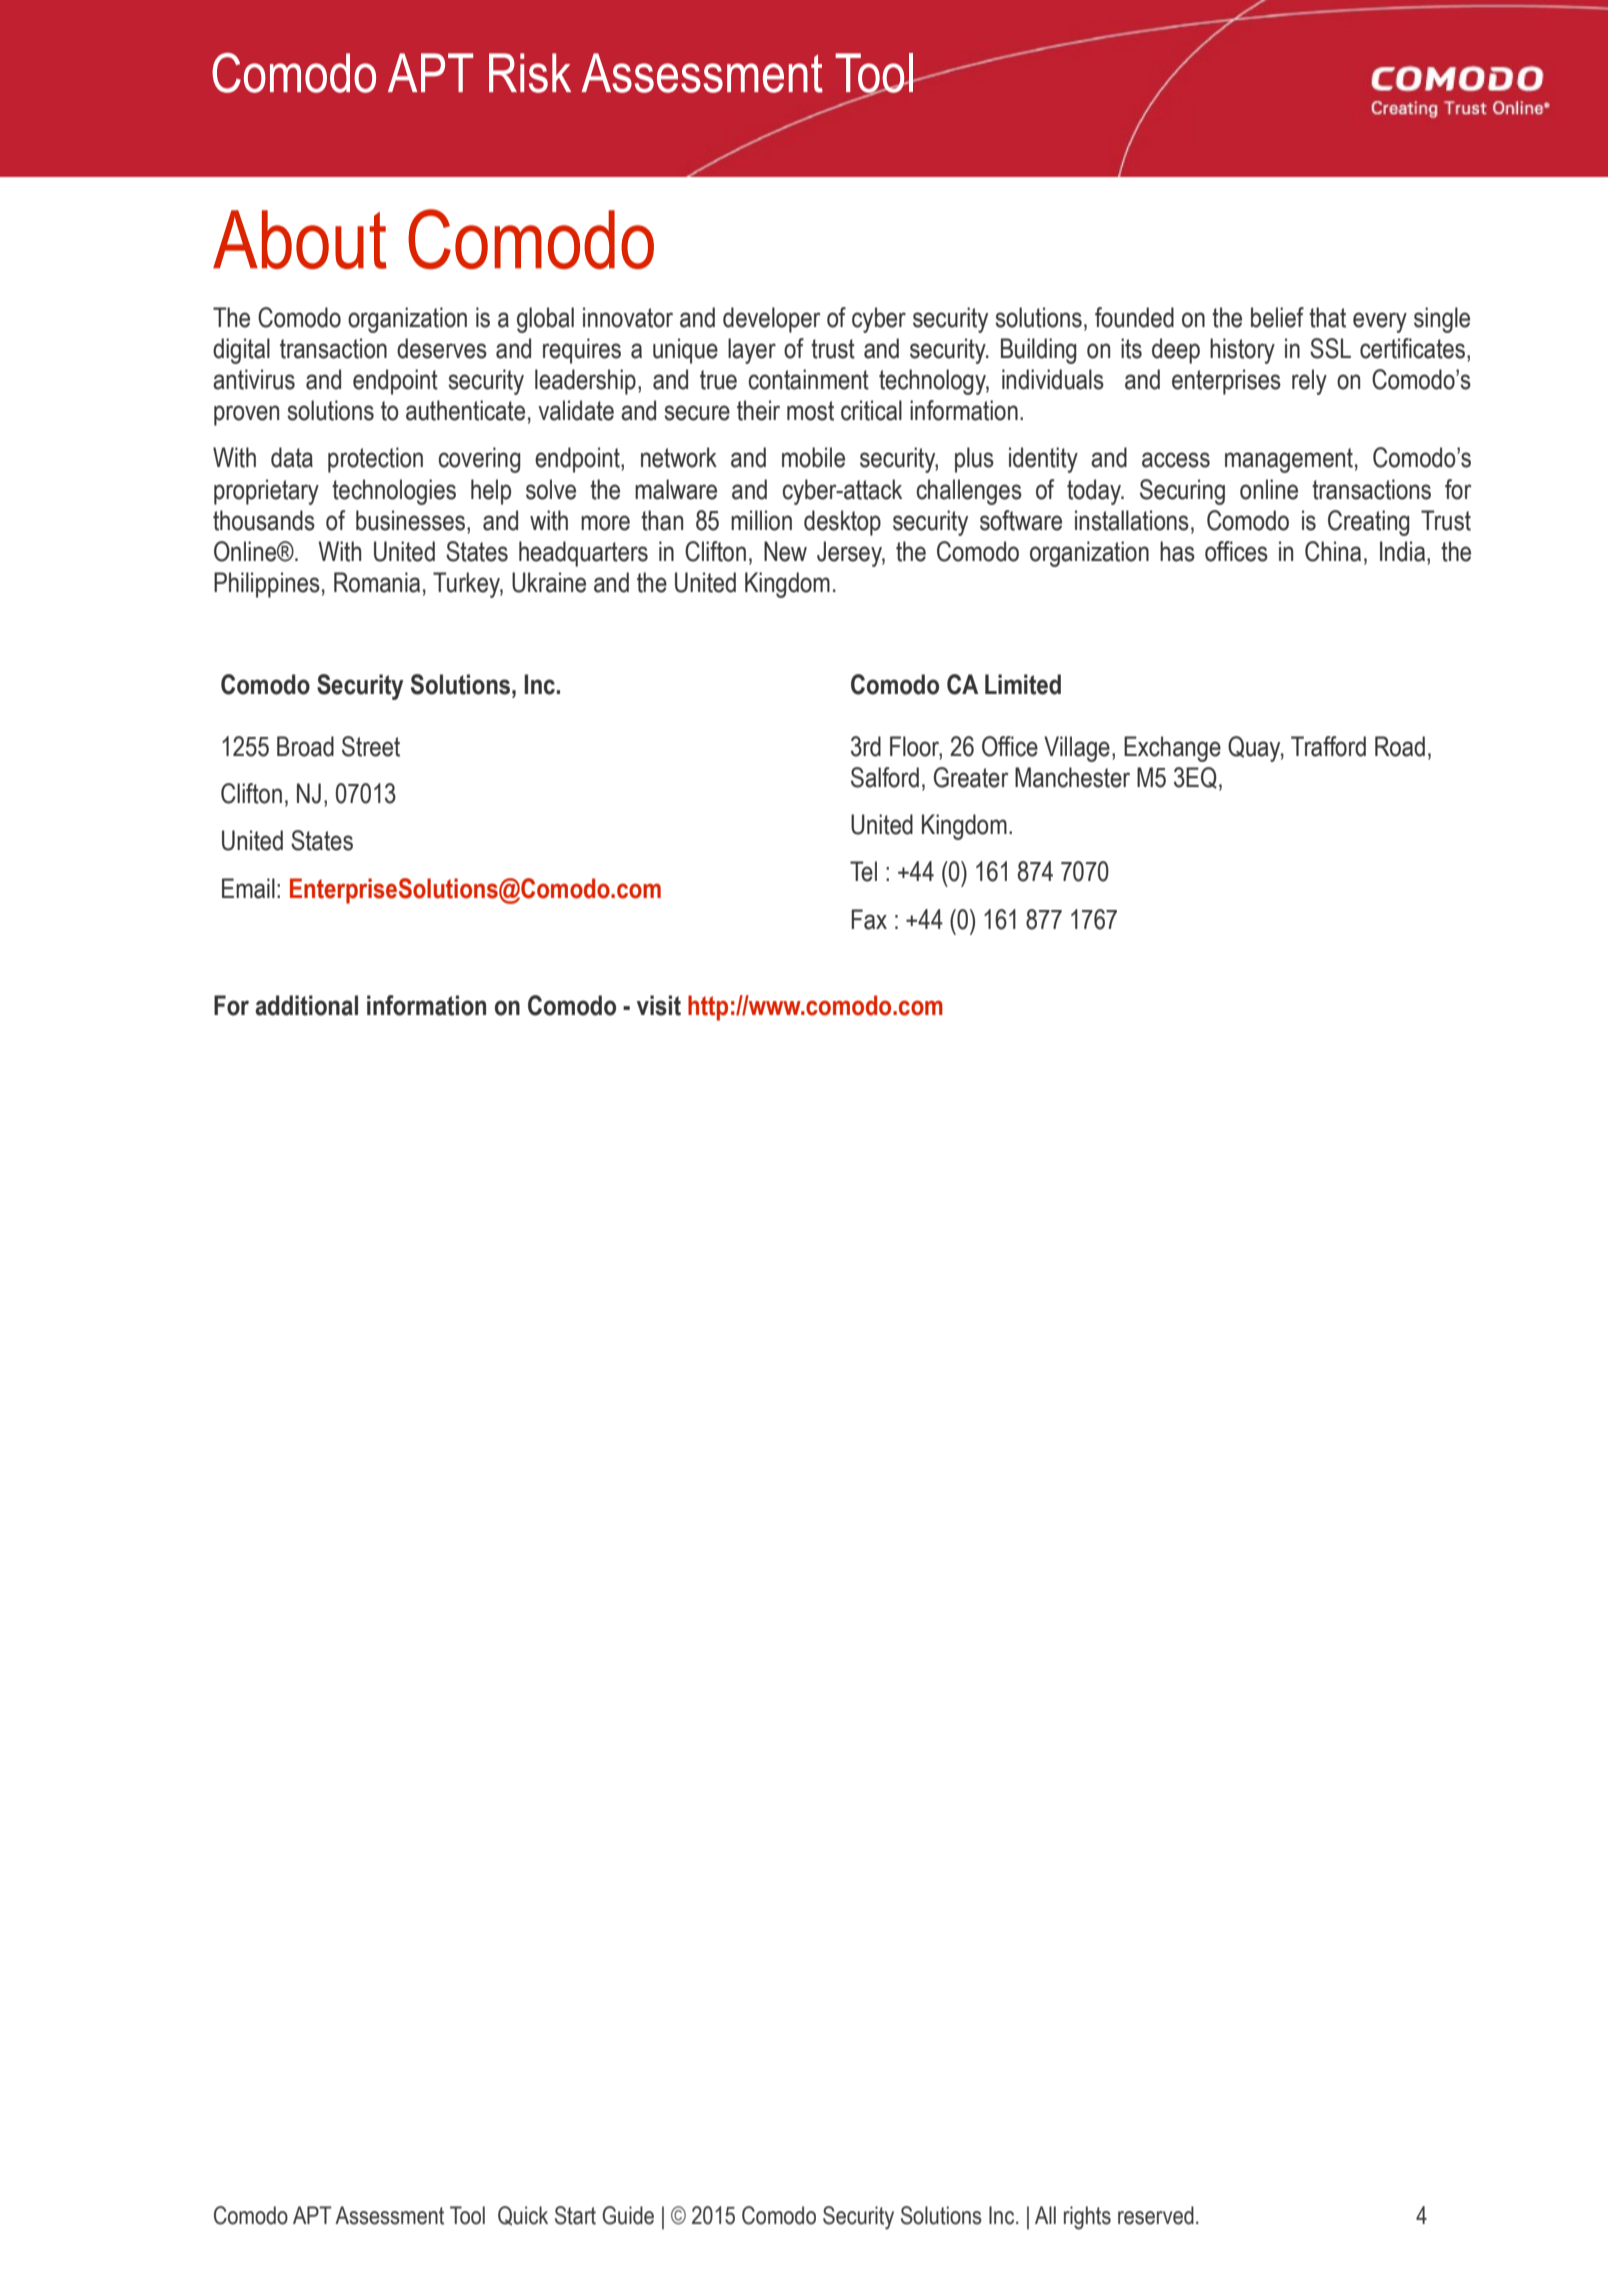  I want to click on About, so click(300, 239).
